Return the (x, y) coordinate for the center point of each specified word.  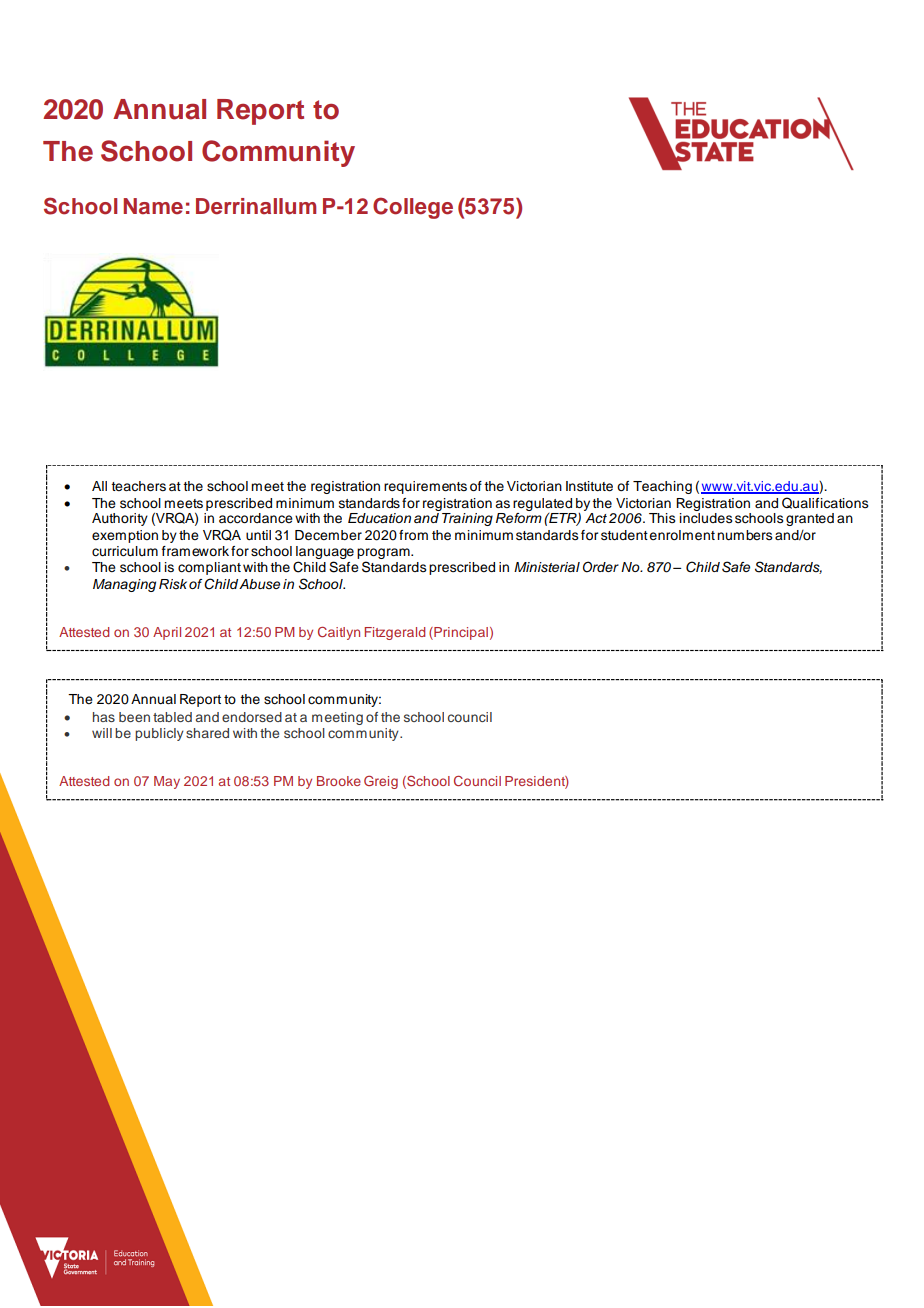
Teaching (662, 487)
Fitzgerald (395, 633)
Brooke (339, 781)
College (413, 208)
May (167, 782)
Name (153, 206)
